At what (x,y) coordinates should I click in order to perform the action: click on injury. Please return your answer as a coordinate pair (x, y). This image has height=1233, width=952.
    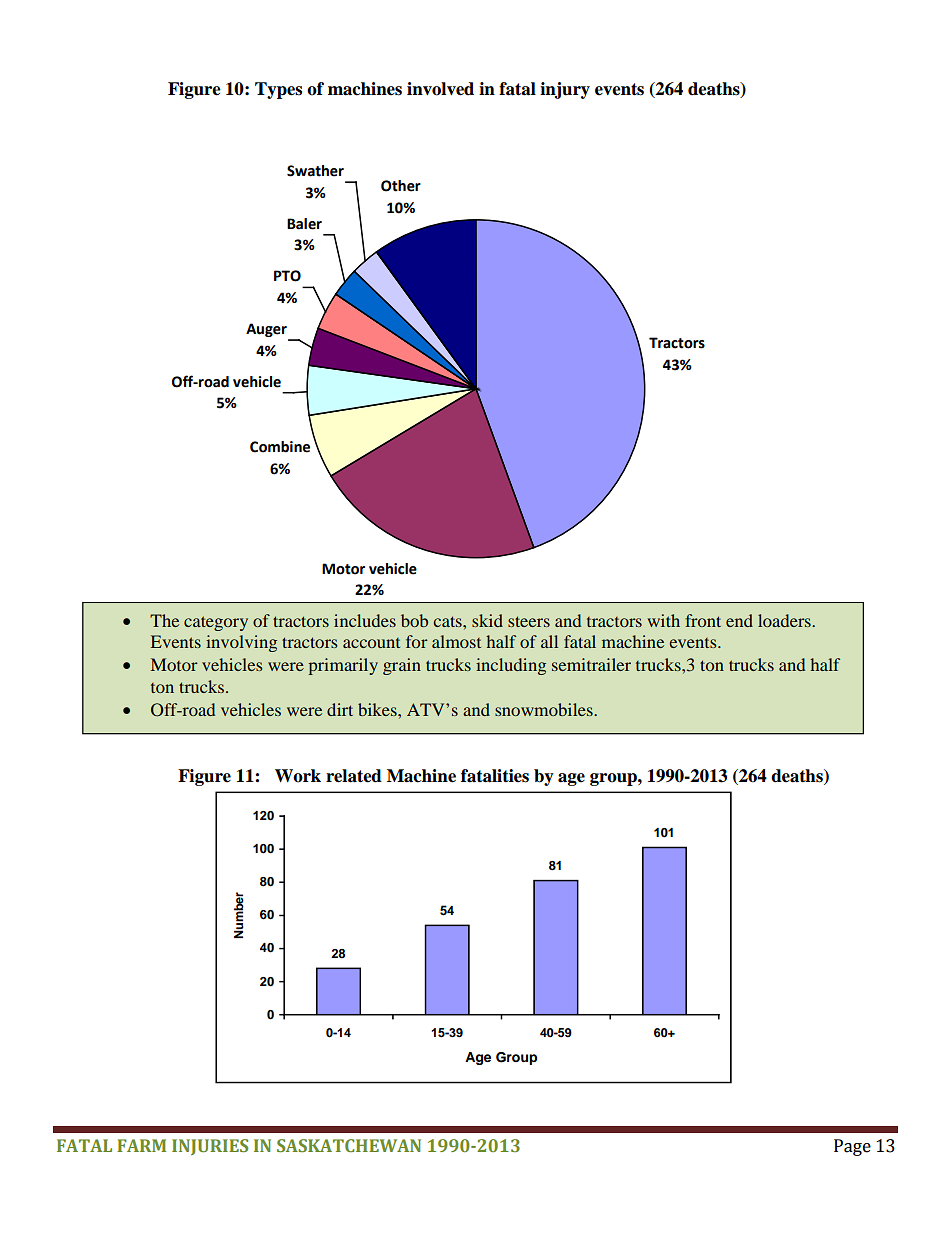
    Looking at the image, I should click on (565, 90).
